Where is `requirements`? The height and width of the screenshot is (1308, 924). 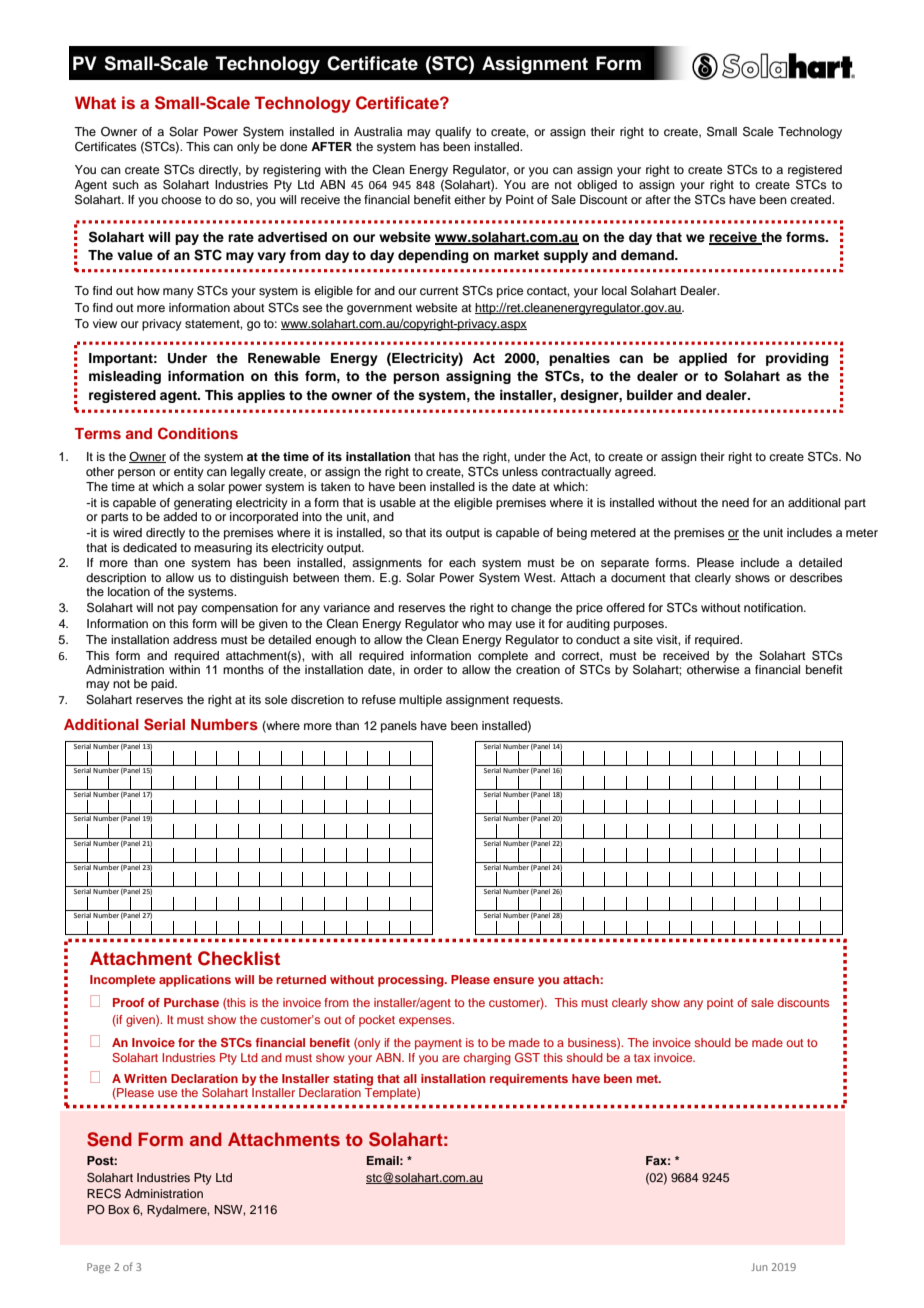
requirements is located at coordinates (529, 1080).
